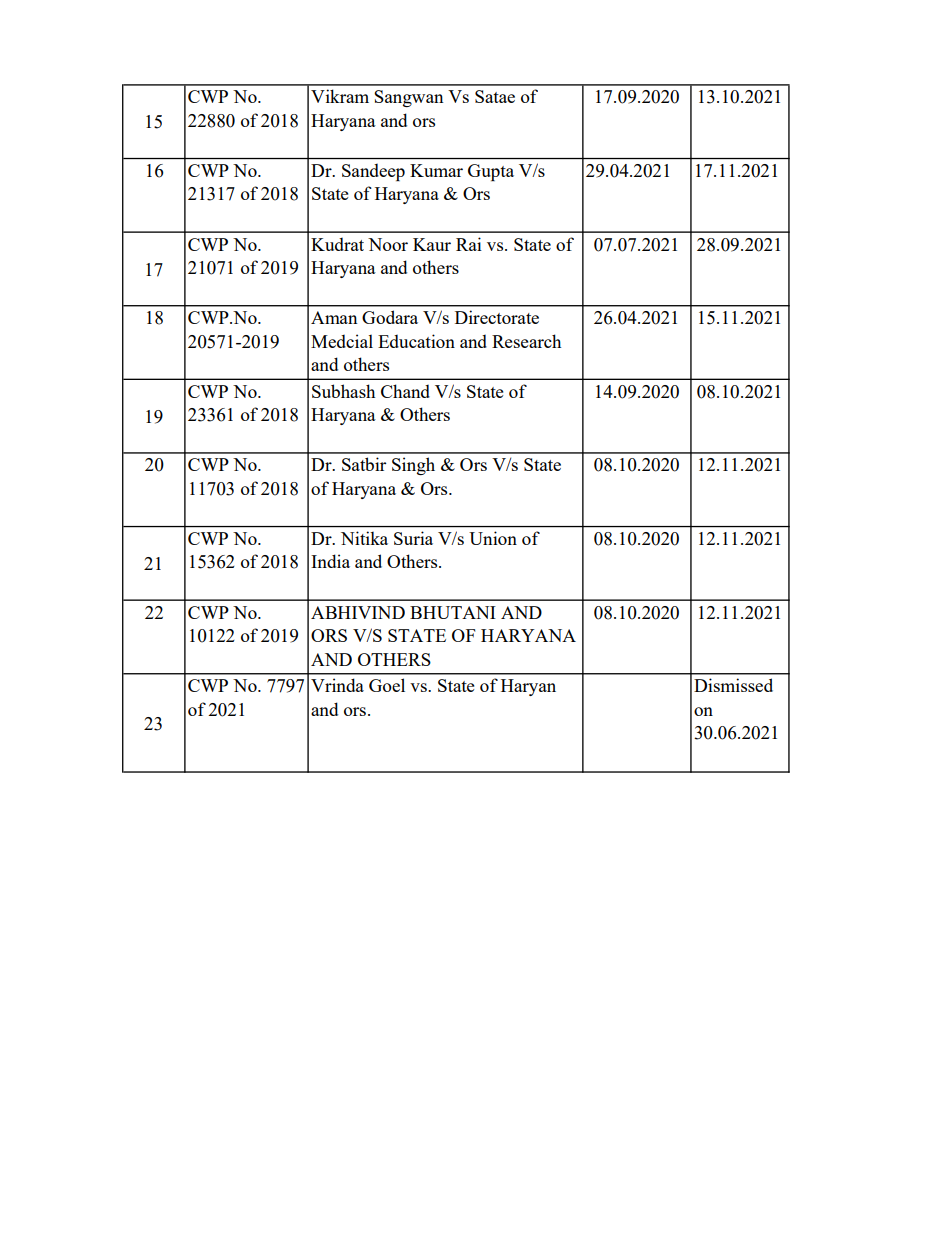 The image size is (952, 1233). I want to click on Directorate, so click(497, 317).
